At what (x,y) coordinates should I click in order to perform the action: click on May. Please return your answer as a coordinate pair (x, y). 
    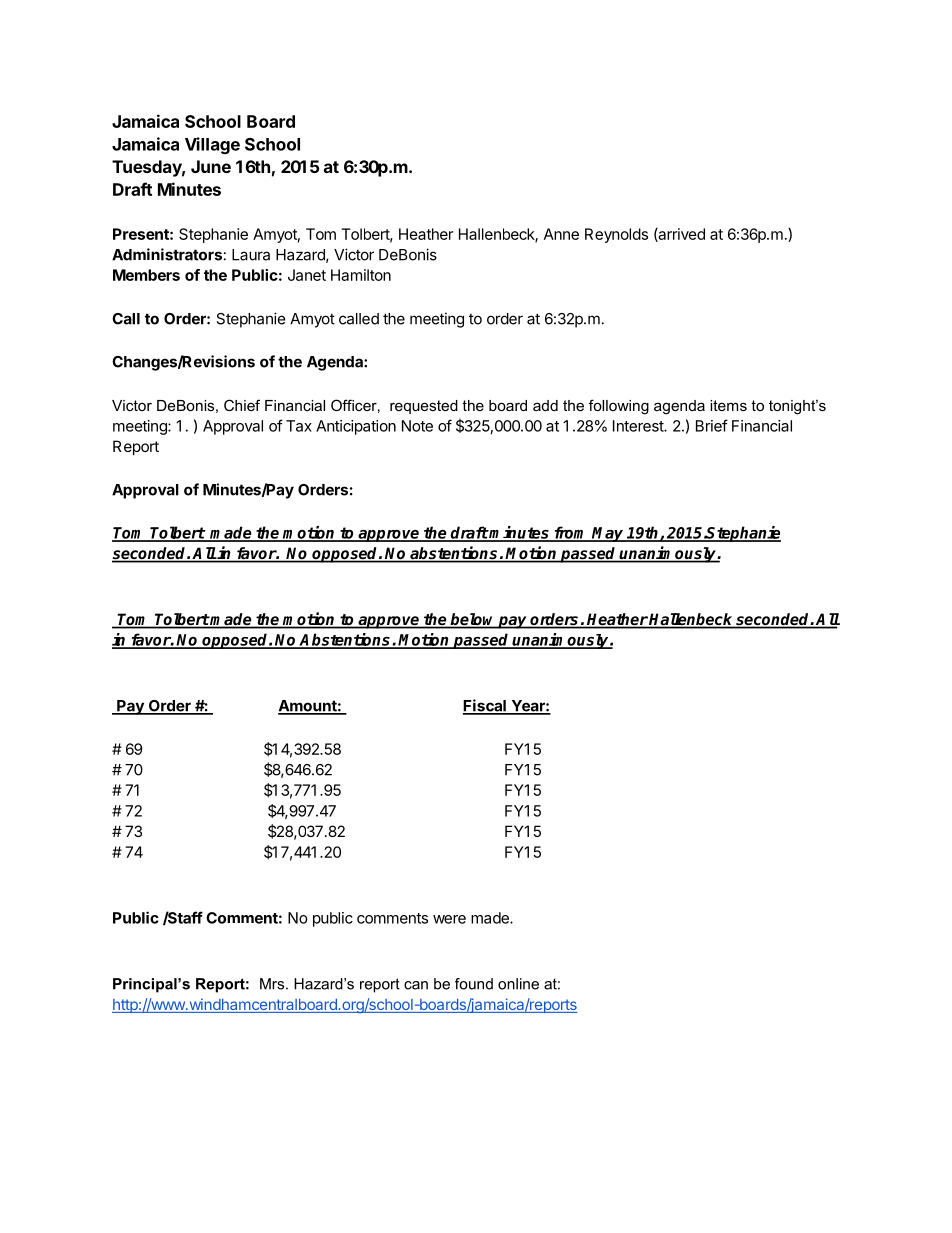
    Looking at the image, I should click on (608, 534).
